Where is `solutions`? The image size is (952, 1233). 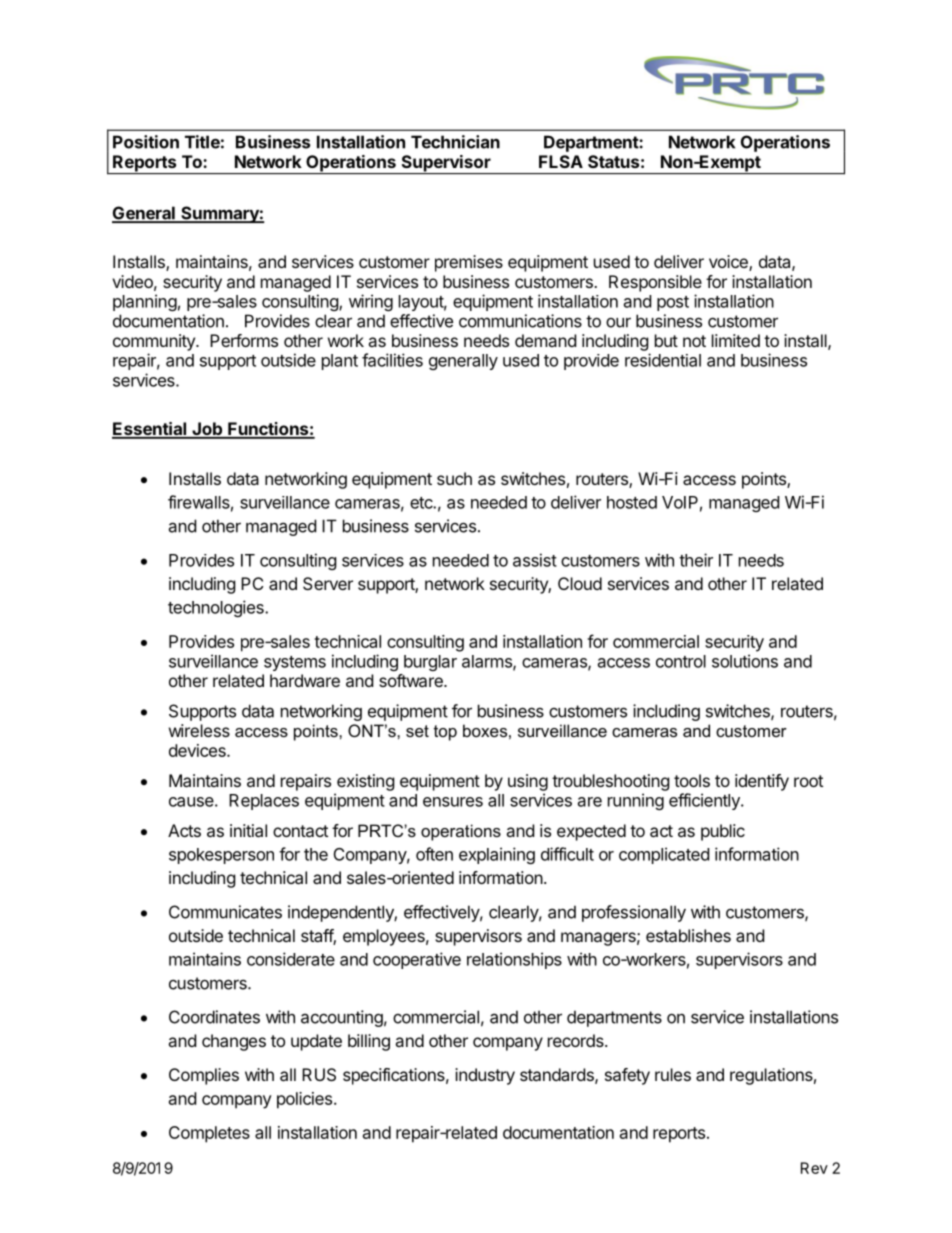 solutions is located at coordinates (745, 661).
